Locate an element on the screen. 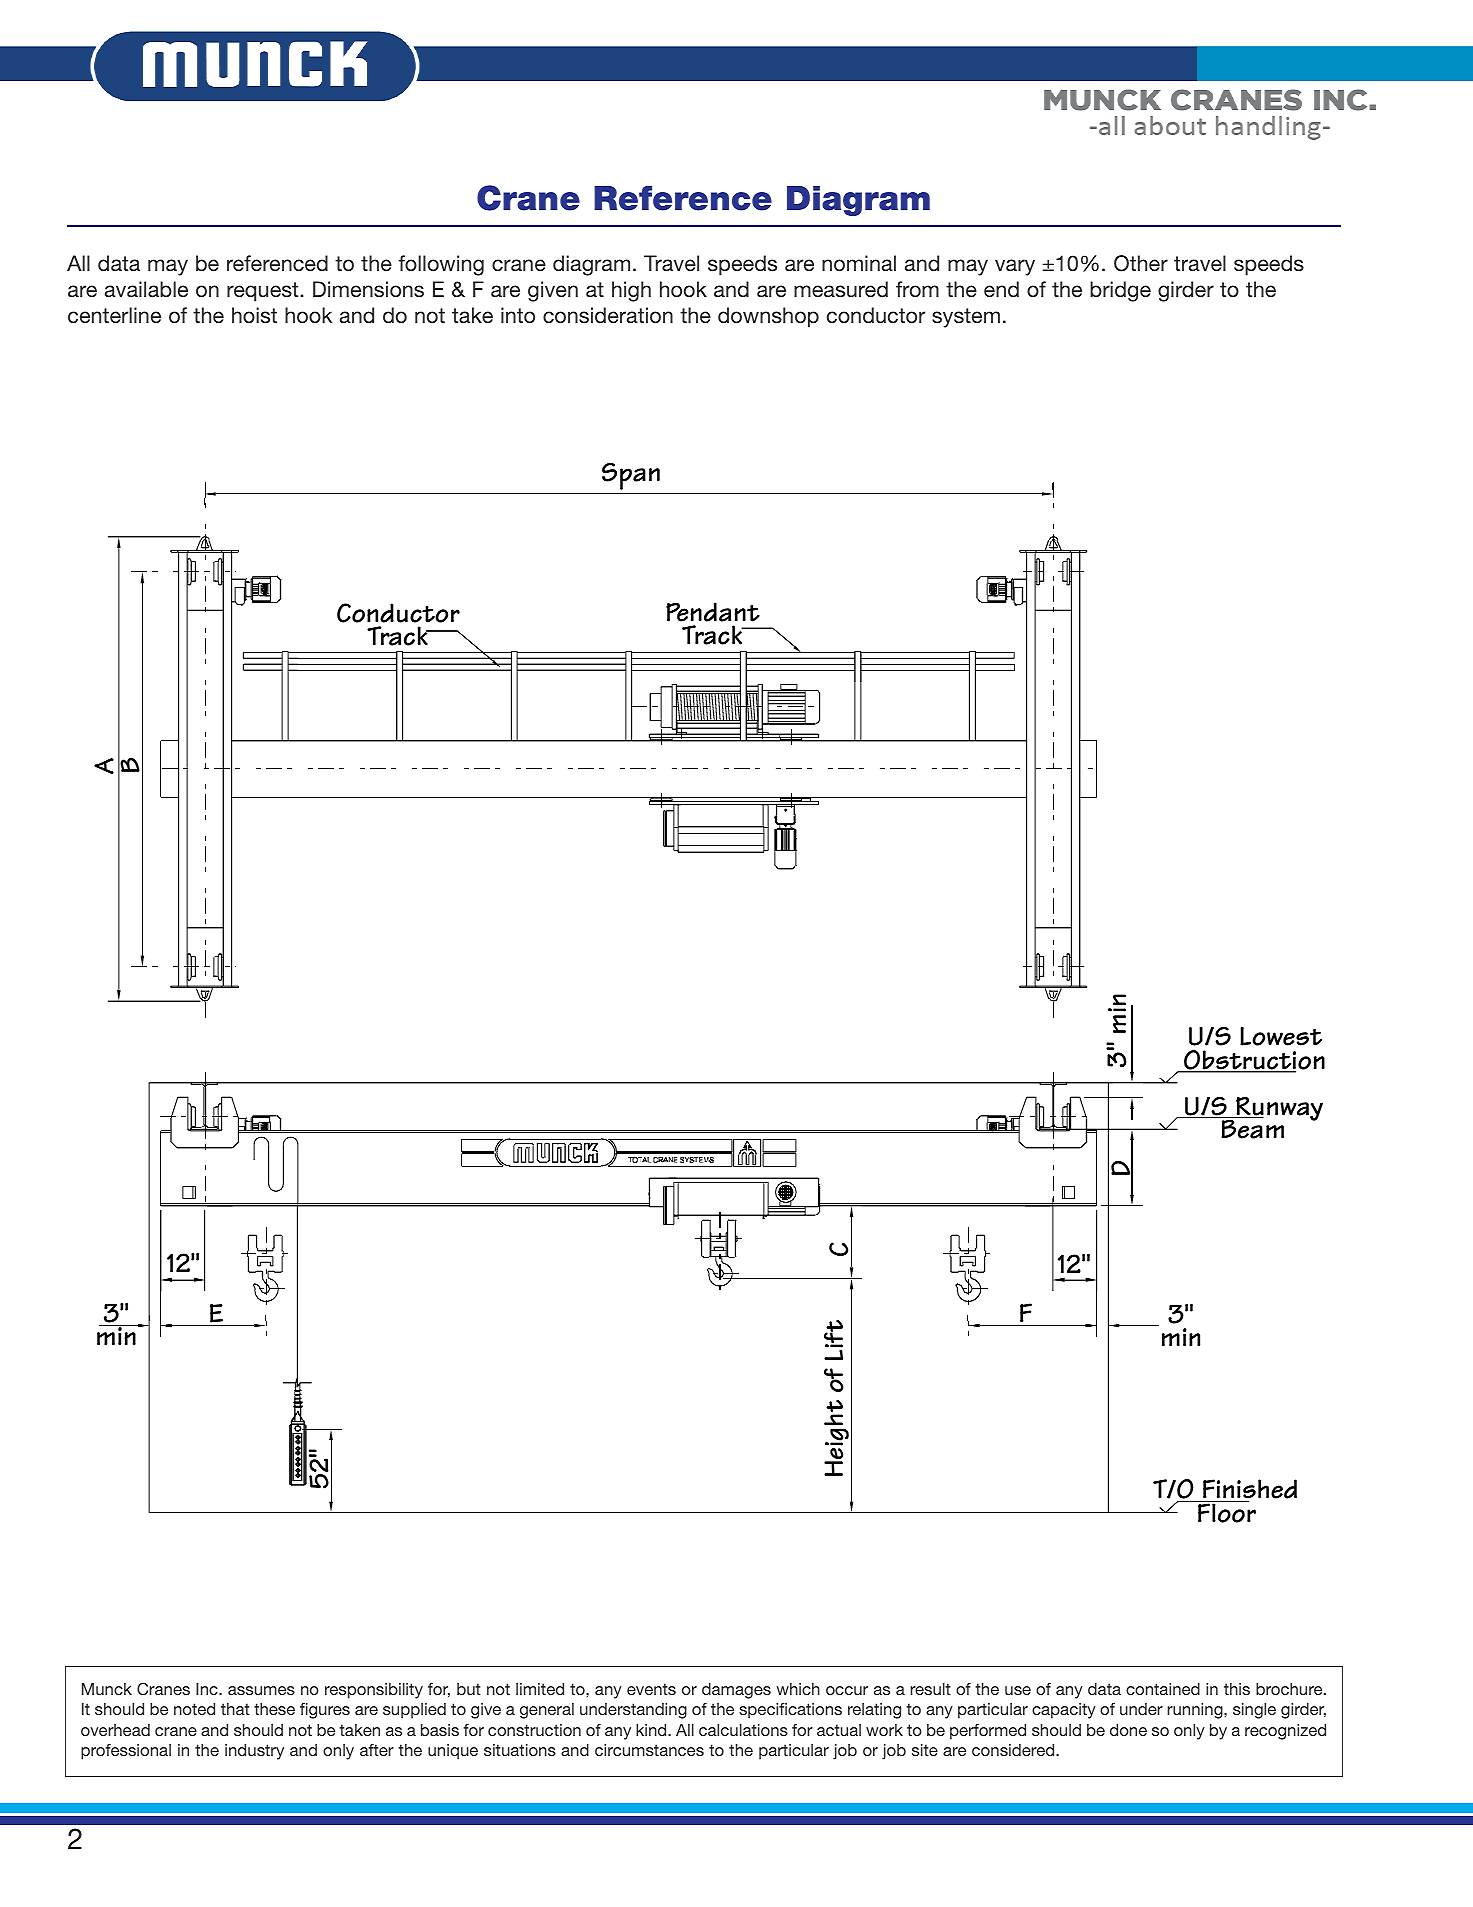  Runway is located at coordinates (1278, 1109).
